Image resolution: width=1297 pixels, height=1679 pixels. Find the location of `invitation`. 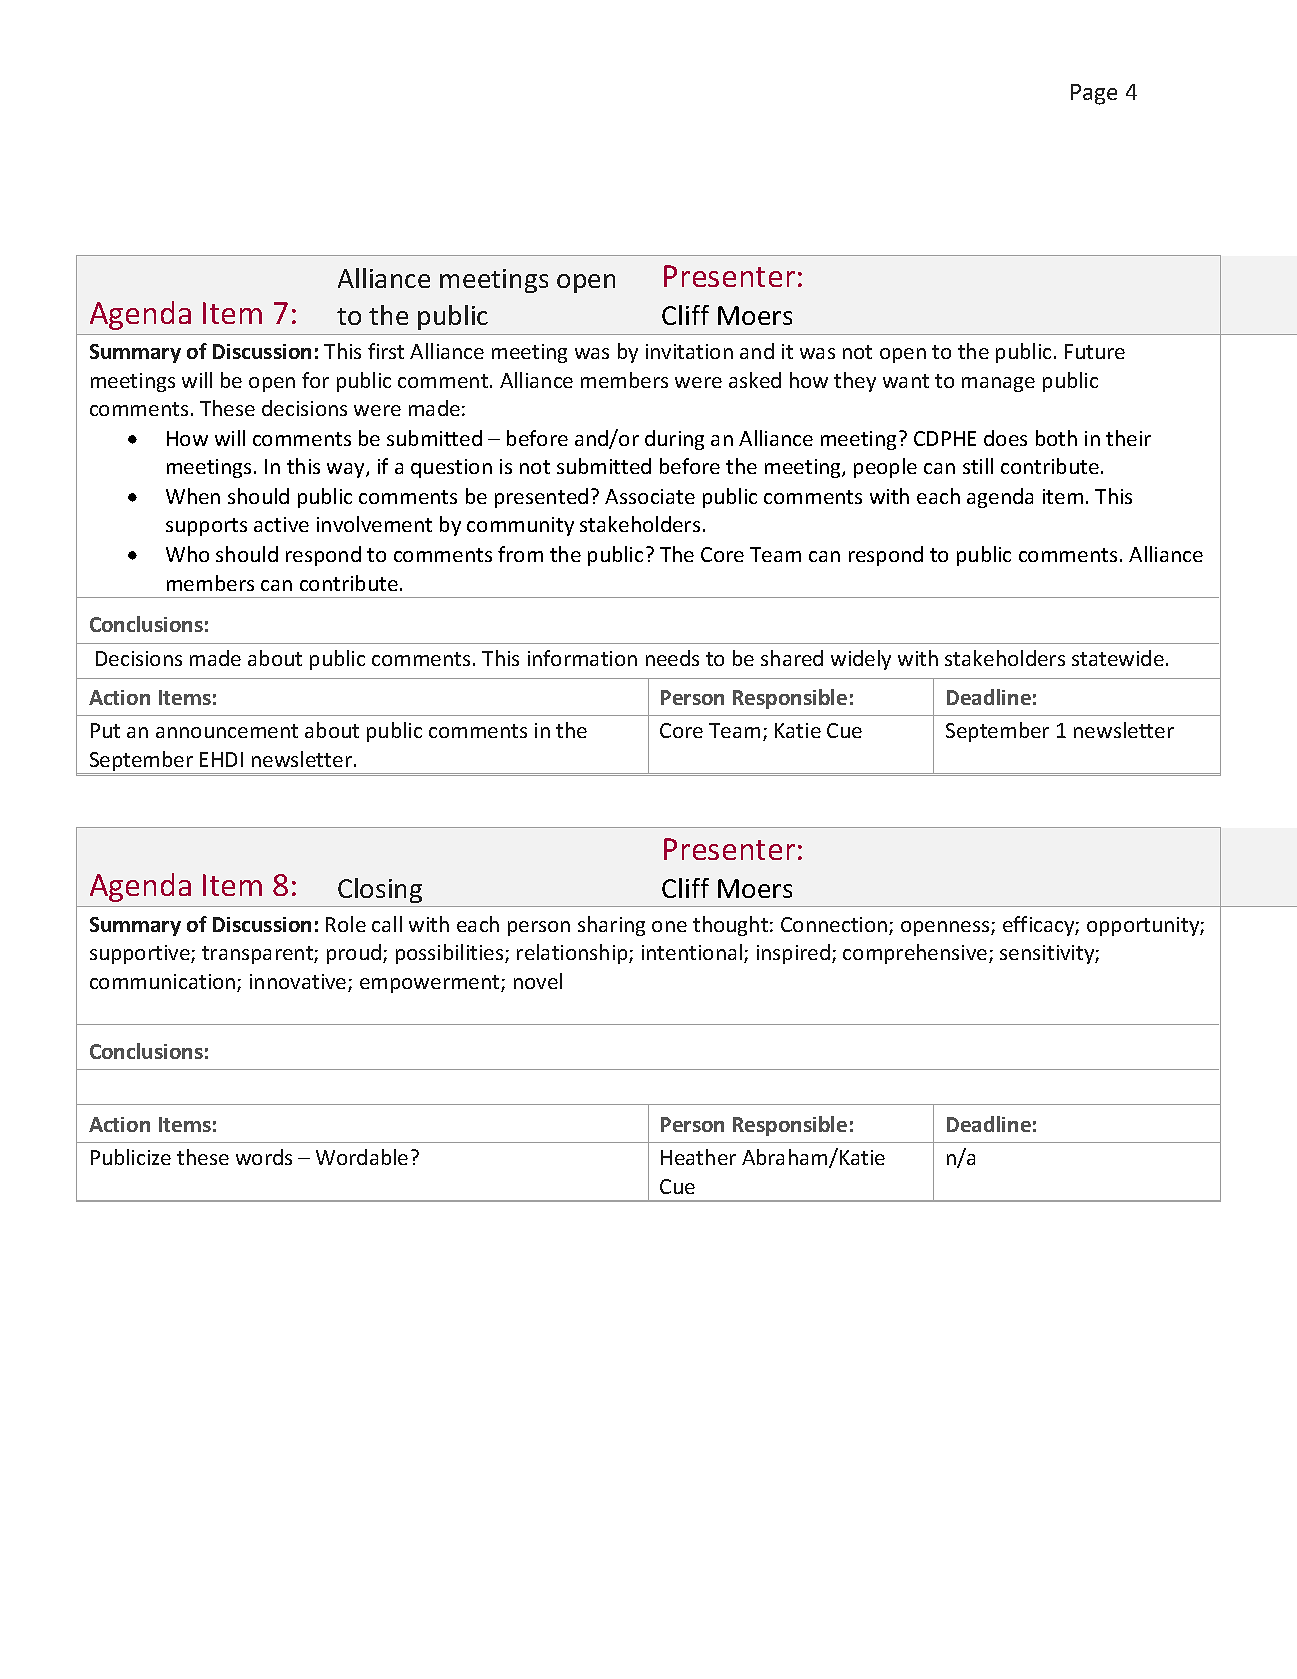

invitation is located at coordinates (689, 351).
